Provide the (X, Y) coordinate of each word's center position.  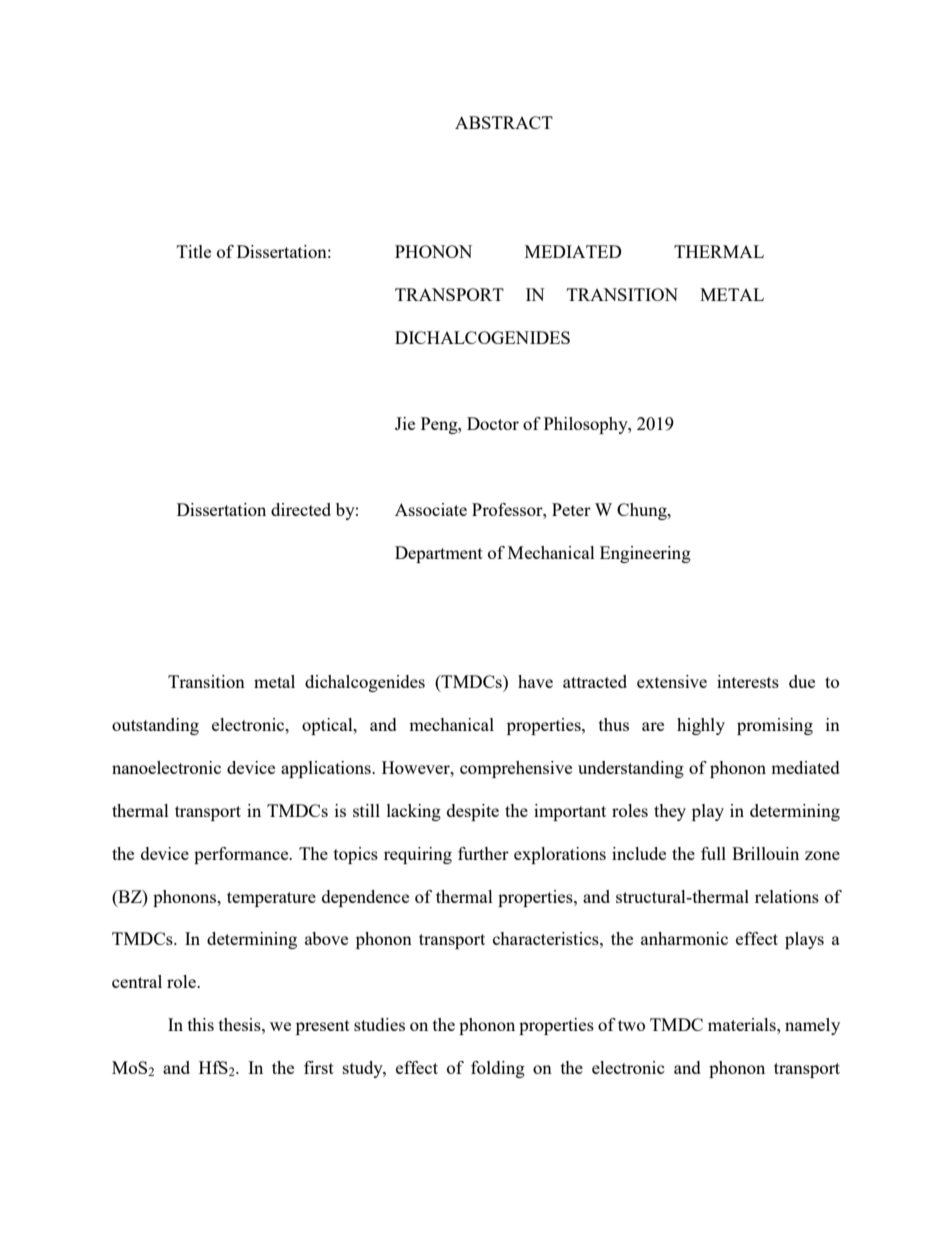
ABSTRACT (504, 122)
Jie (405, 423)
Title (194, 251)
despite (473, 812)
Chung (643, 511)
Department (439, 554)
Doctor (493, 423)
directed (301, 509)
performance (242, 855)
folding (498, 1069)
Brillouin (765, 853)
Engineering (645, 554)
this (201, 1024)
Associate (431, 509)
